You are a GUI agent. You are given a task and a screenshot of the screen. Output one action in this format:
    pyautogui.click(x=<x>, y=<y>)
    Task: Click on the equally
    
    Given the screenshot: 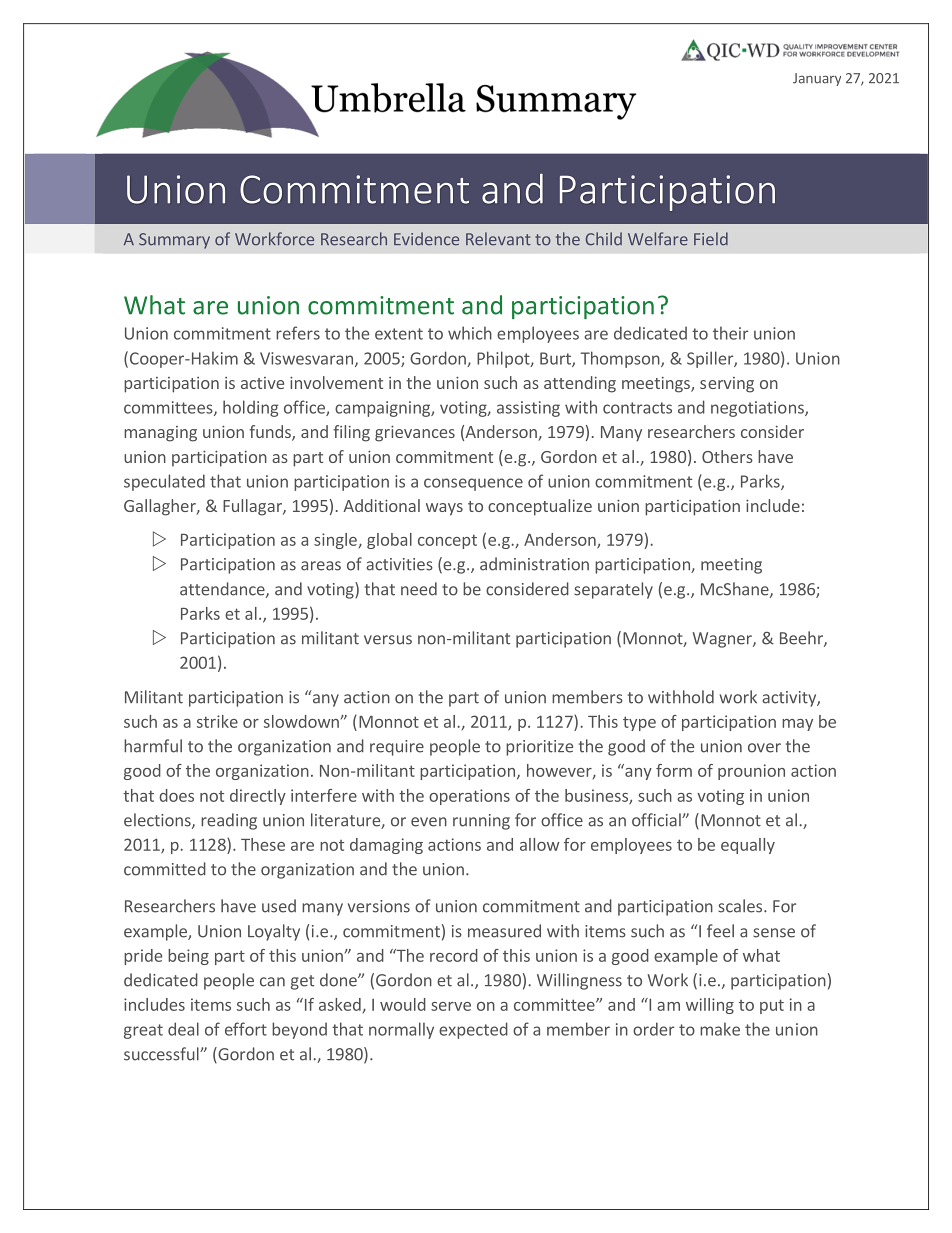 What is the action you would take?
    pyautogui.click(x=748, y=846)
